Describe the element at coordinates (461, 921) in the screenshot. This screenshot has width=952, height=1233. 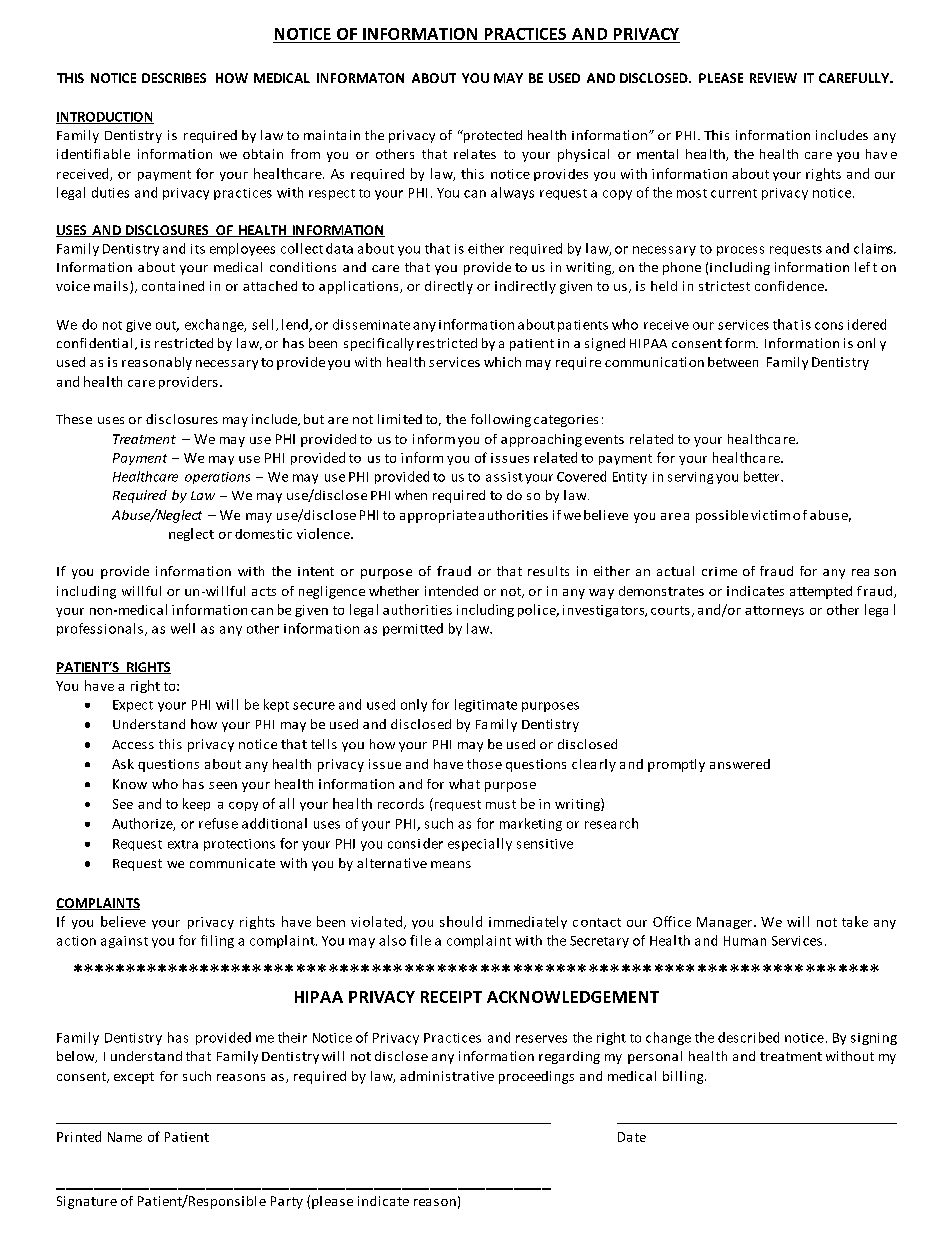
I see `should` at that location.
